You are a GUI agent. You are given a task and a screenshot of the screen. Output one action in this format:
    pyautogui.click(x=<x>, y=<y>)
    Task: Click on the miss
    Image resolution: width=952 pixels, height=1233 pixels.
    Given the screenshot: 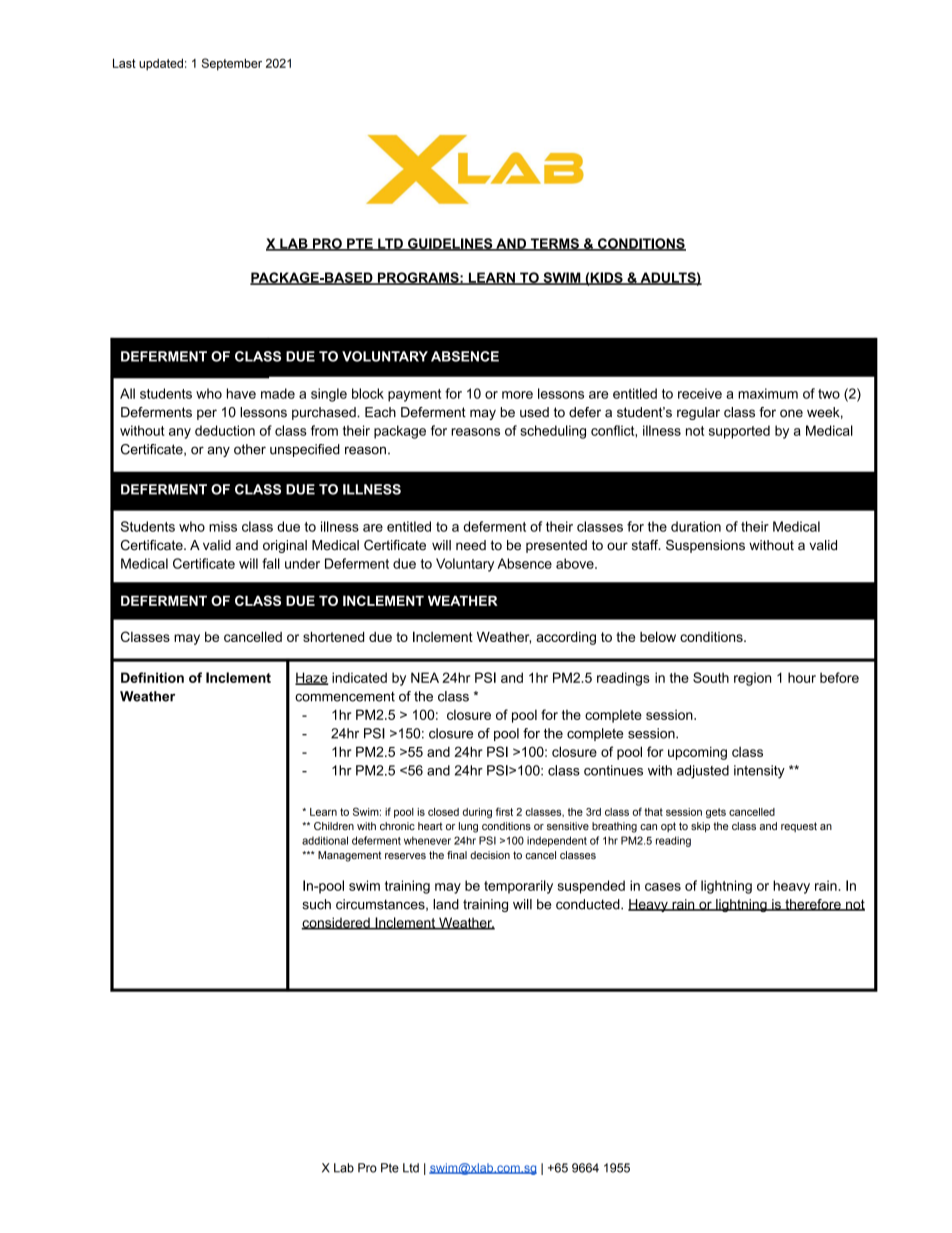 What is the action you would take?
    pyautogui.click(x=223, y=526)
